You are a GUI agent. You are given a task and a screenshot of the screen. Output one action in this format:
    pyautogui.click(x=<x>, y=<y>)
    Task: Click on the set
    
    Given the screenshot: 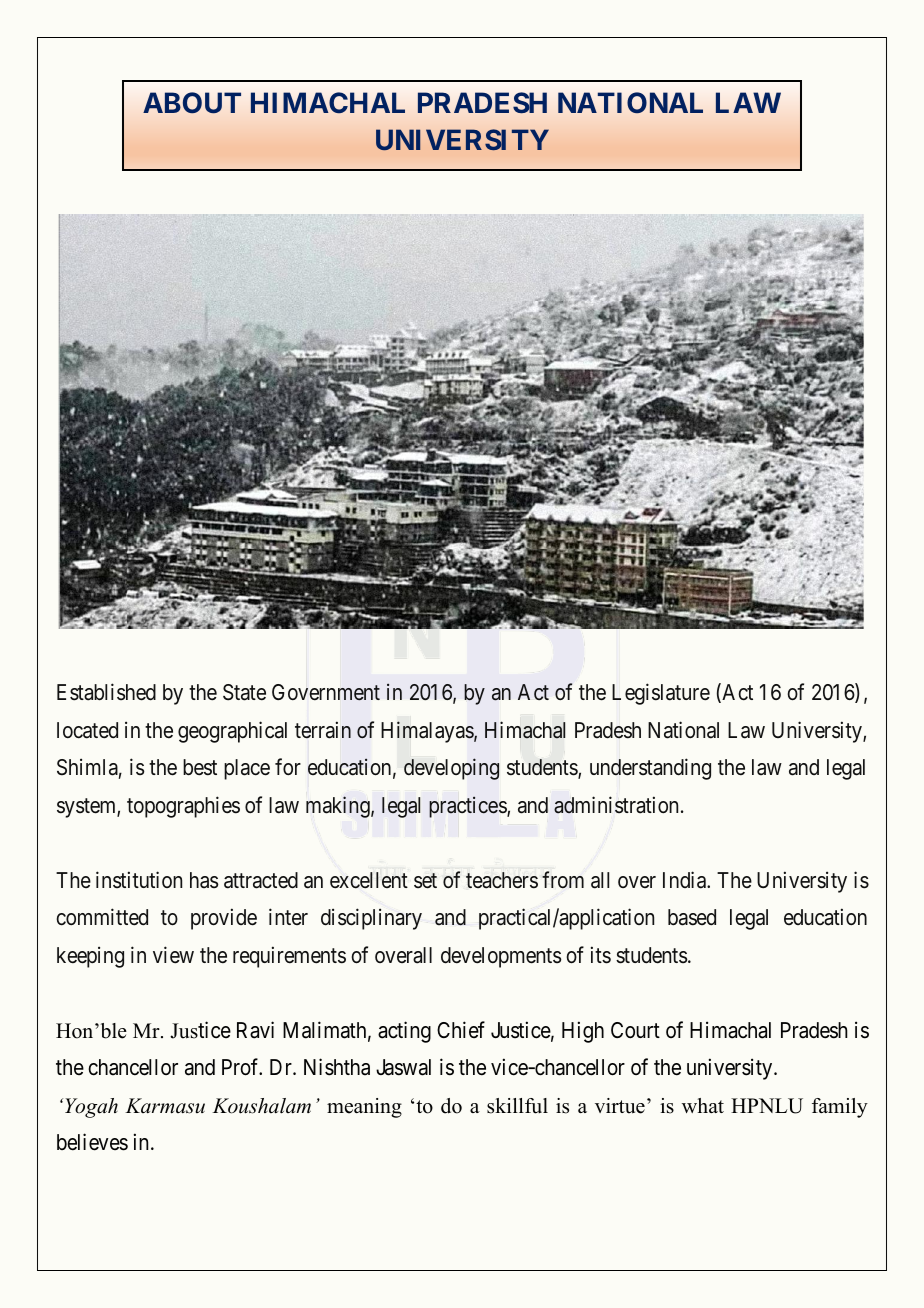 What is the action you would take?
    pyautogui.click(x=425, y=881)
